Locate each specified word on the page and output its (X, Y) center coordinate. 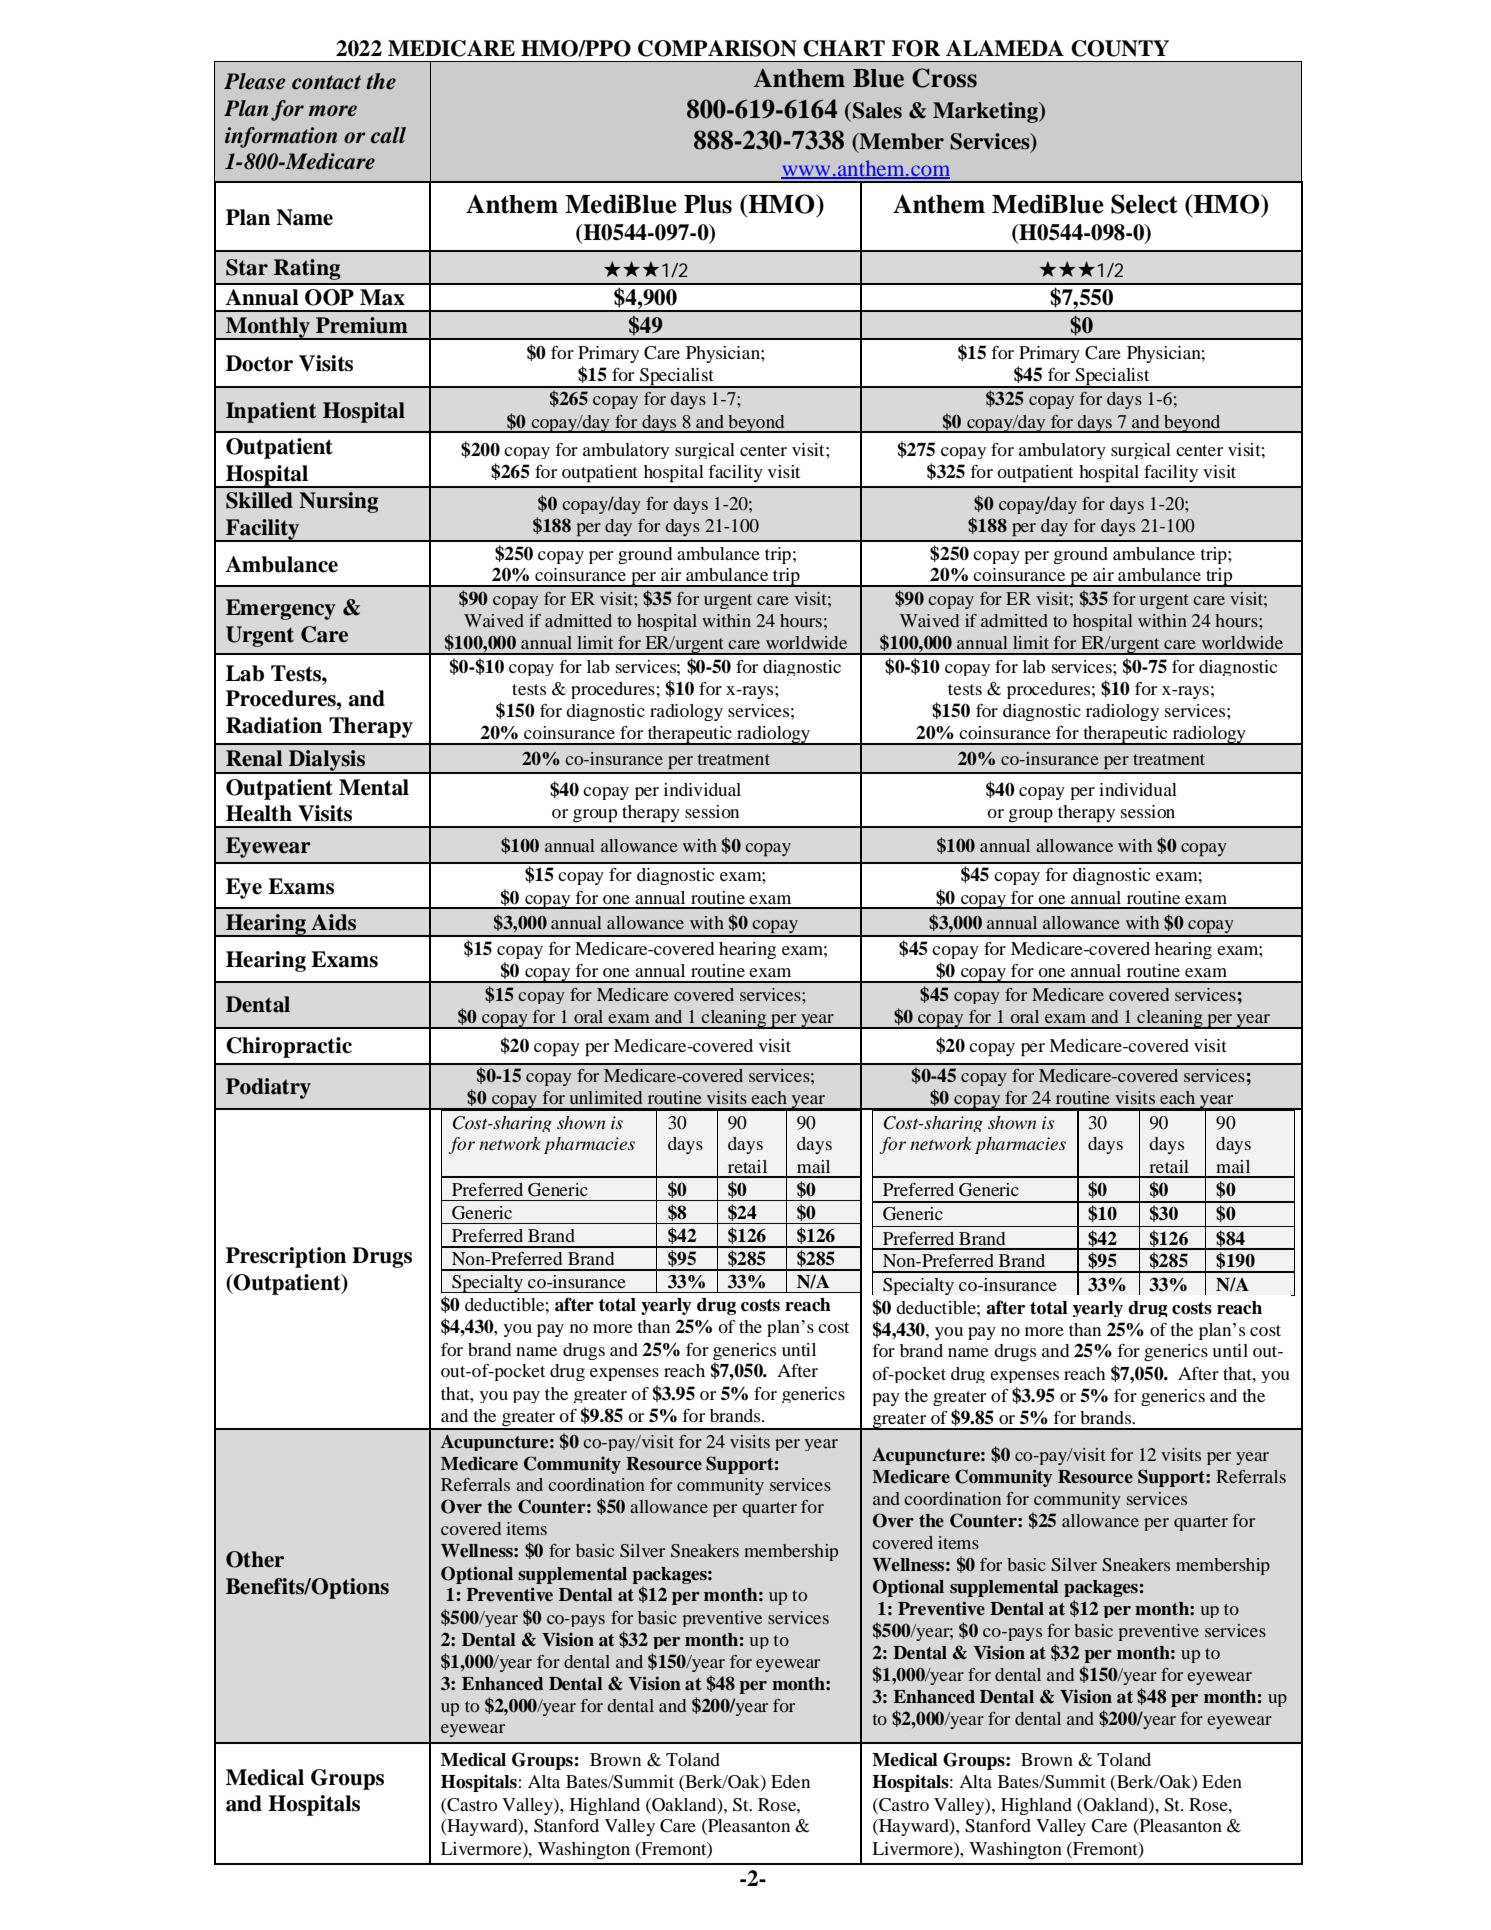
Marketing (986, 112)
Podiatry (268, 1088)
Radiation (274, 725)
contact (326, 82)
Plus (708, 204)
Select (1144, 204)
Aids (333, 922)
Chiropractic (289, 1047)
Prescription (286, 1257)
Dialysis (327, 761)
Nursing (338, 502)
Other (255, 1559)
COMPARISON (717, 48)
